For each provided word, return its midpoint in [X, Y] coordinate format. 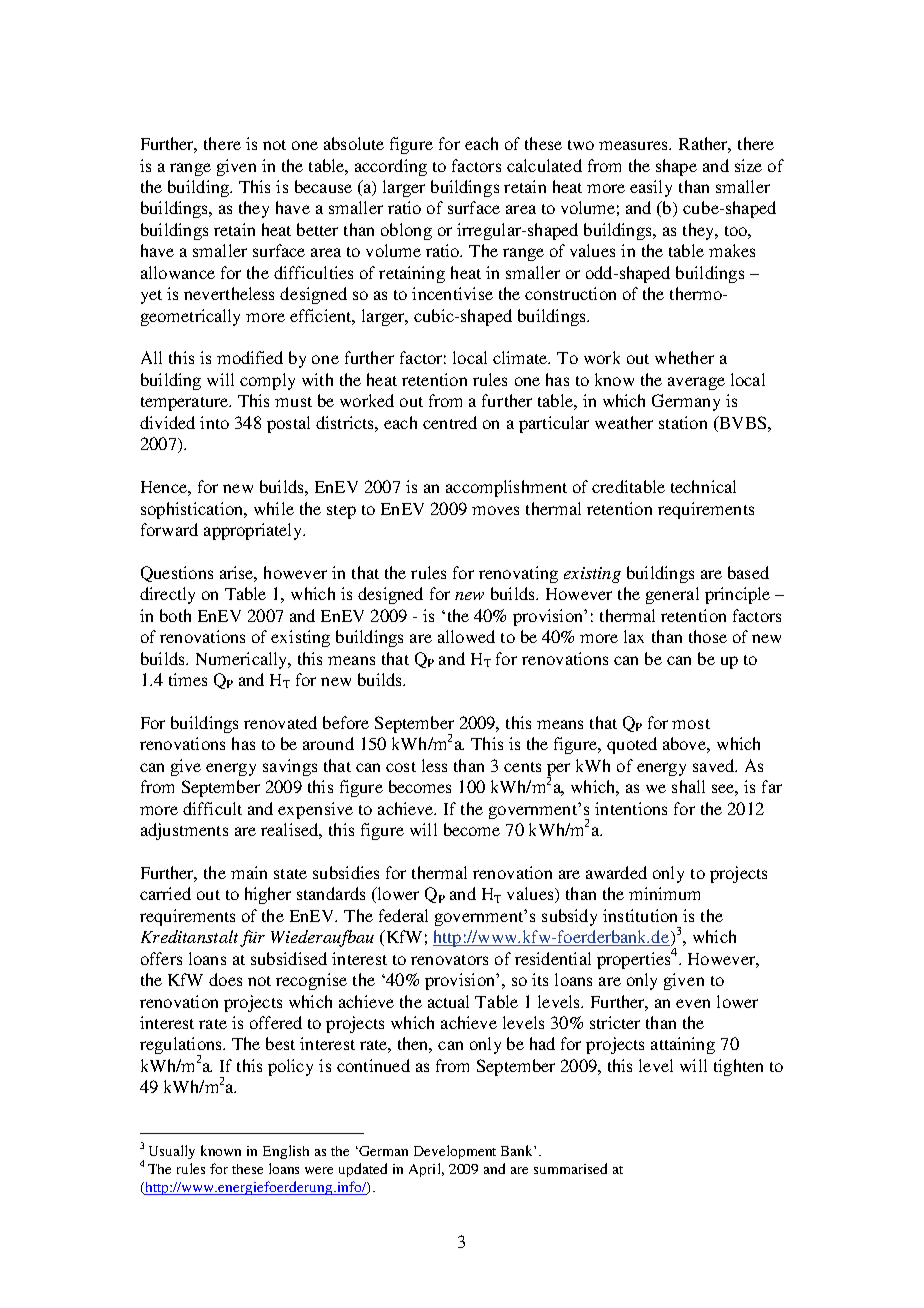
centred [450, 422]
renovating [518, 574]
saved [715, 765]
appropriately [254, 531]
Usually [172, 1152]
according [391, 167]
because [323, 186]
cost [401, 767]
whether [684, 357]
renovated [280, 722]
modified [250, 357]
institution [640, 915]
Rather [705, 145]
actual [448, 1001]
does [225, 979]
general [672, 595]
